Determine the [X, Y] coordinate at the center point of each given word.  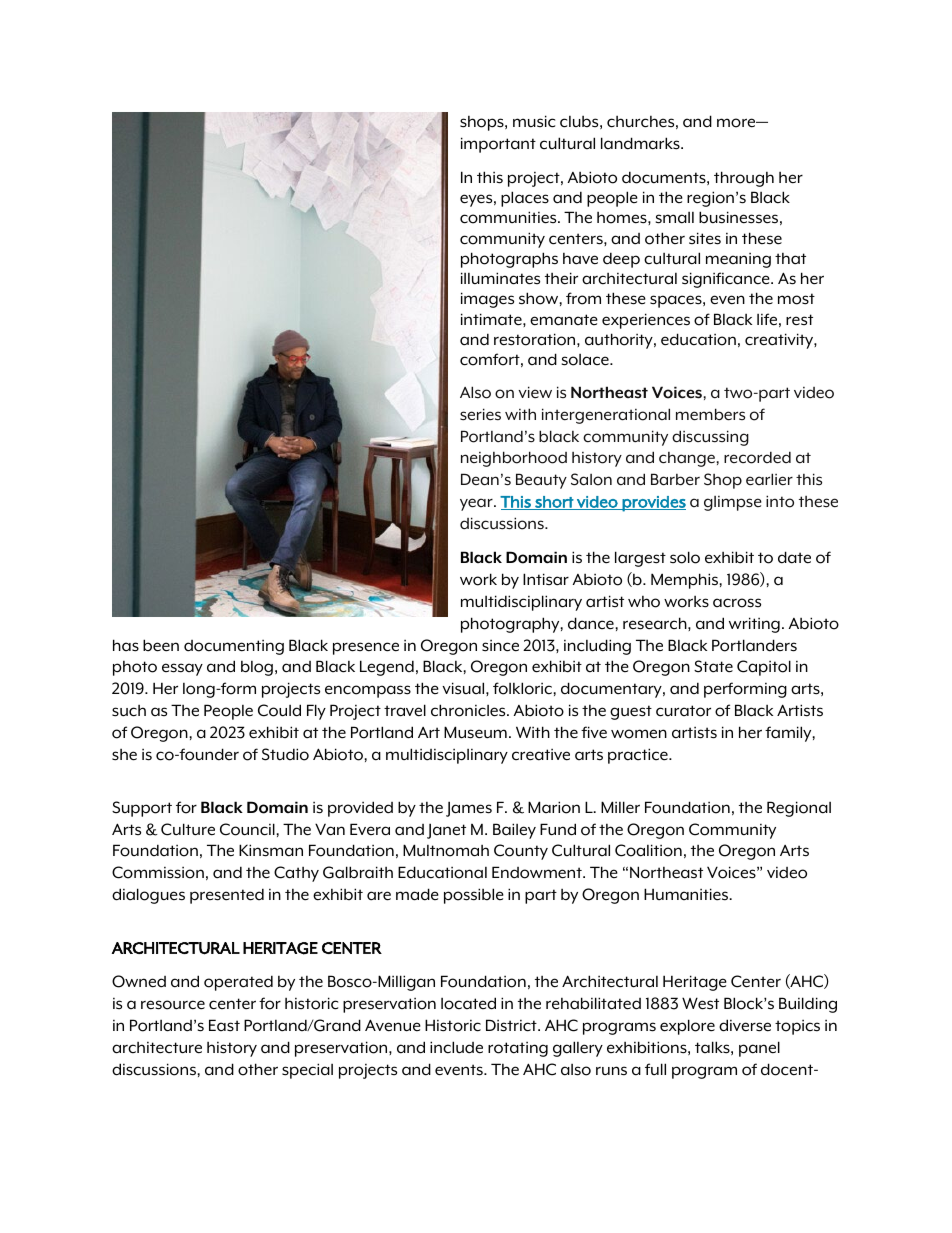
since [500, 646]
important [498, 145]
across [737, 603]
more [737, 123]
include [456, 1047]
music [534, 121]
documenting [234, 647]
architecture [157, 1048]
